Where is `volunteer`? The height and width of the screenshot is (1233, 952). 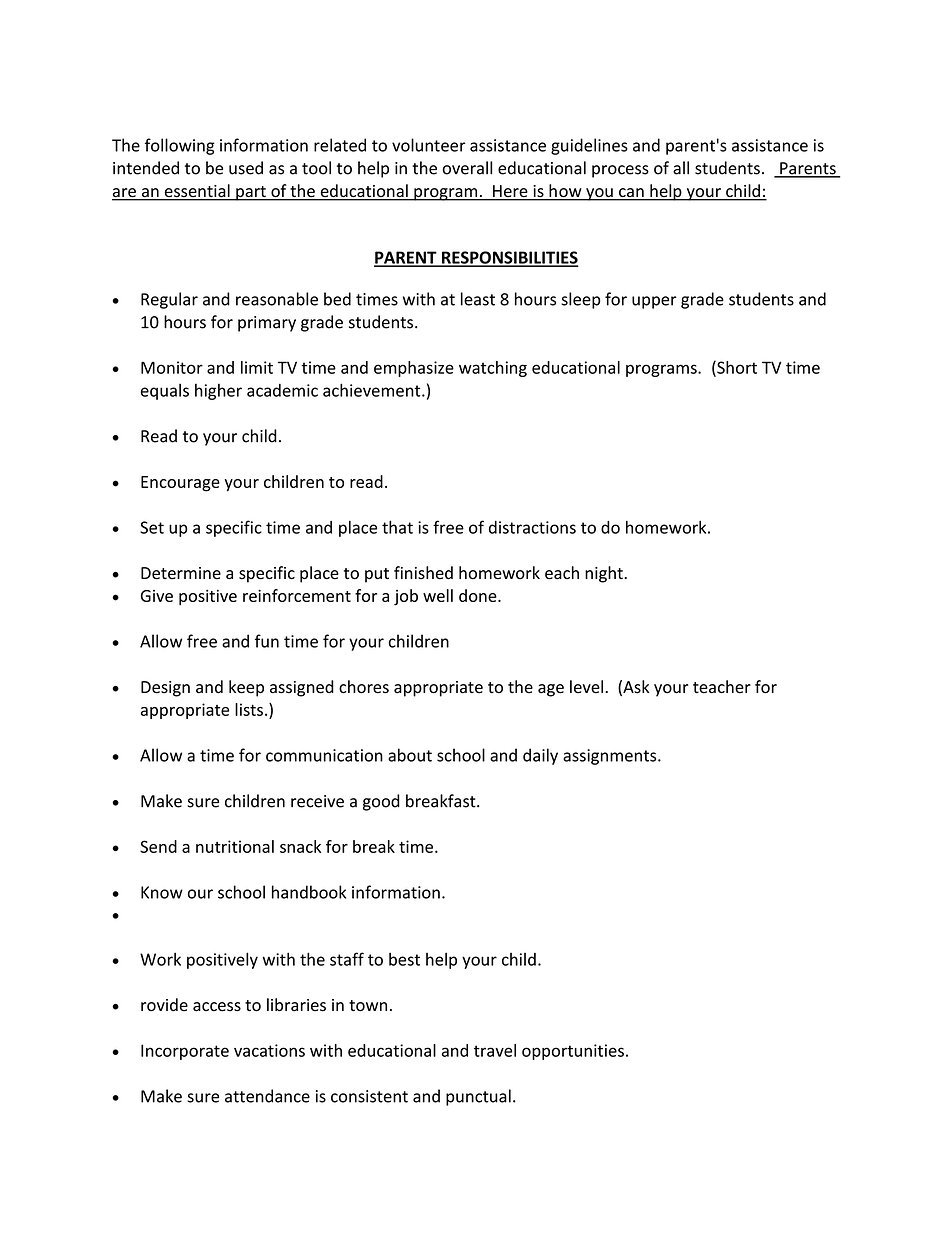
volunteer is located at coordinates (429, 145).
